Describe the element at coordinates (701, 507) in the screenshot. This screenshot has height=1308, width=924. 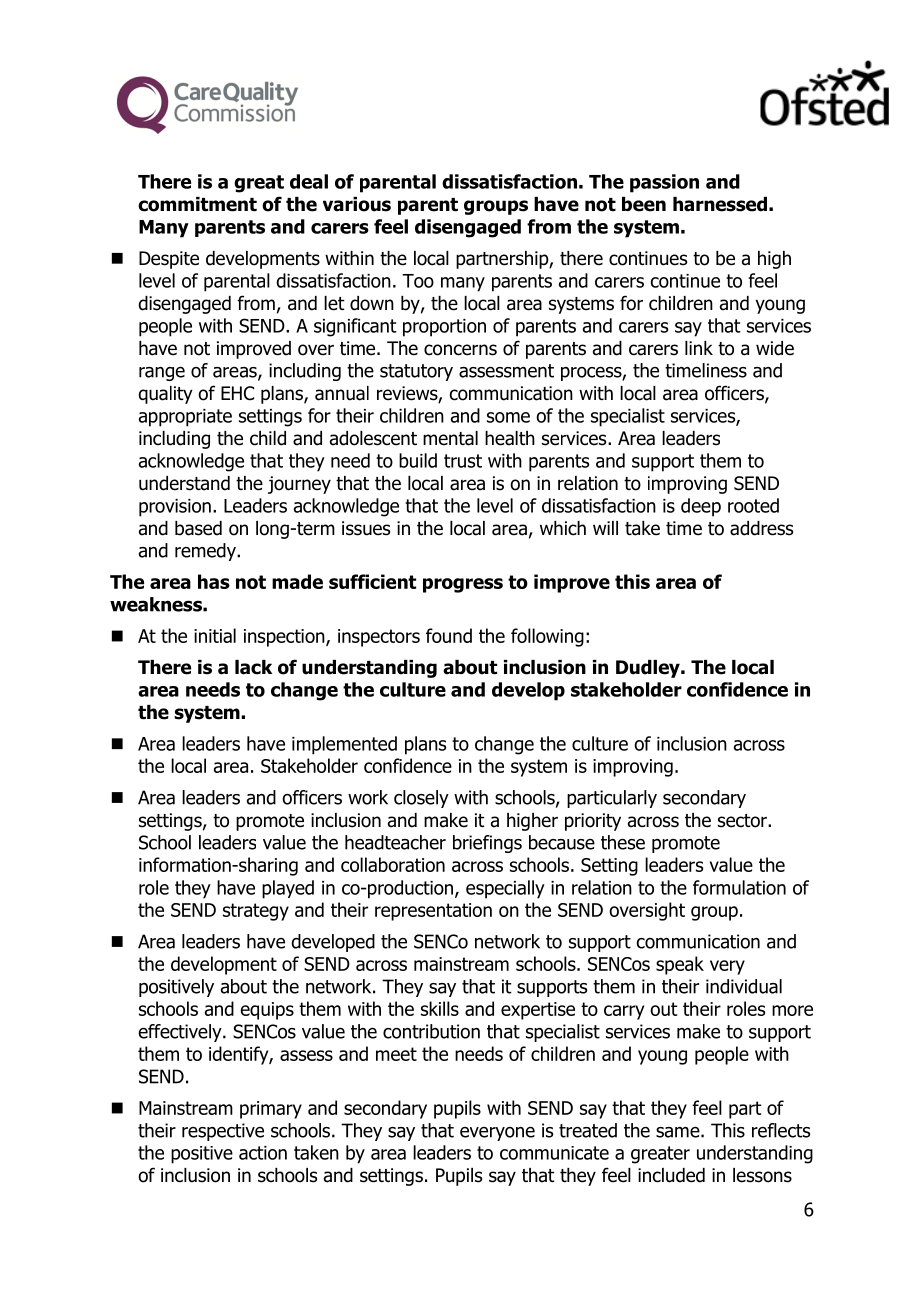
I see `deep` at that location.
